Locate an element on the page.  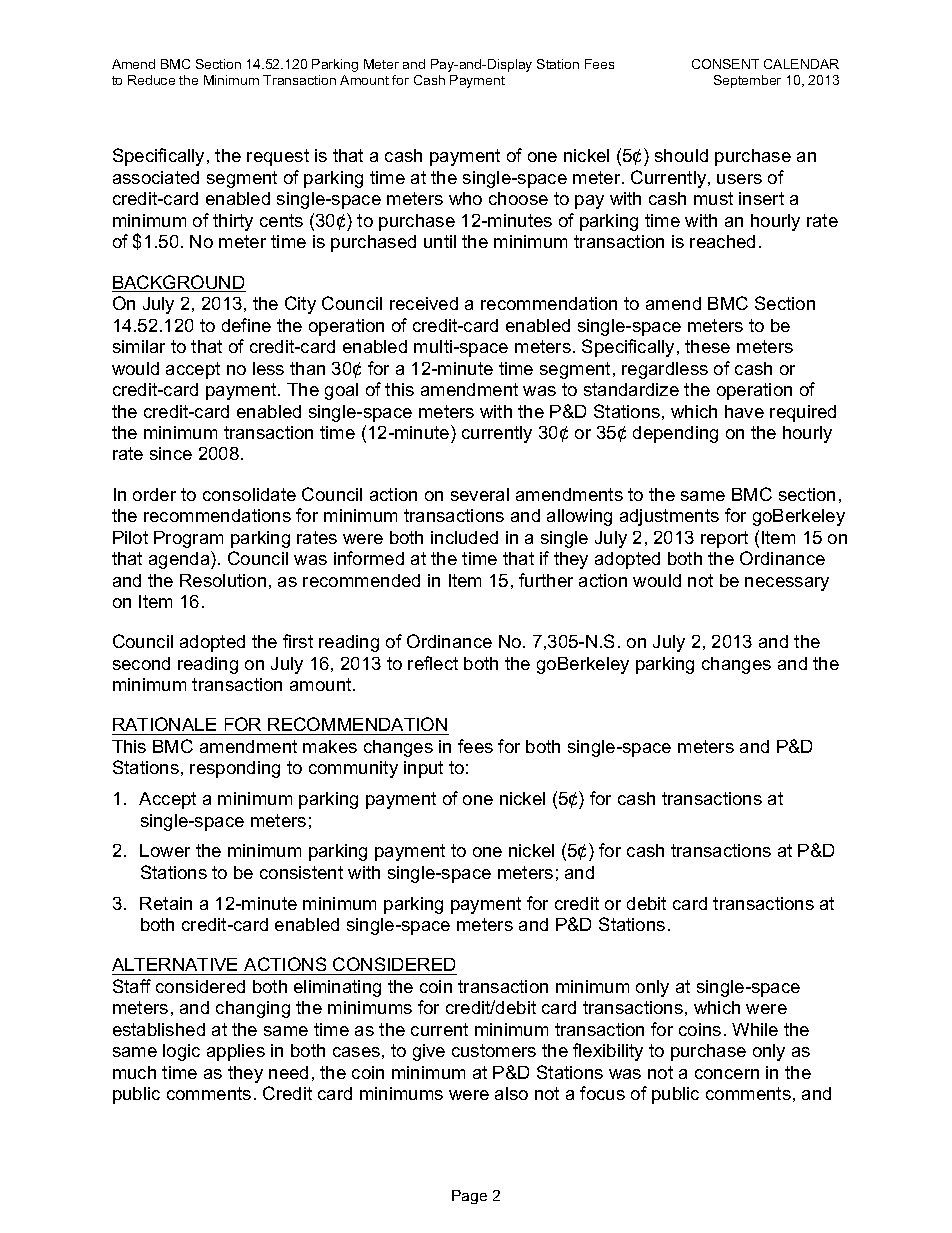
September is located at coordinates (747, 81).
